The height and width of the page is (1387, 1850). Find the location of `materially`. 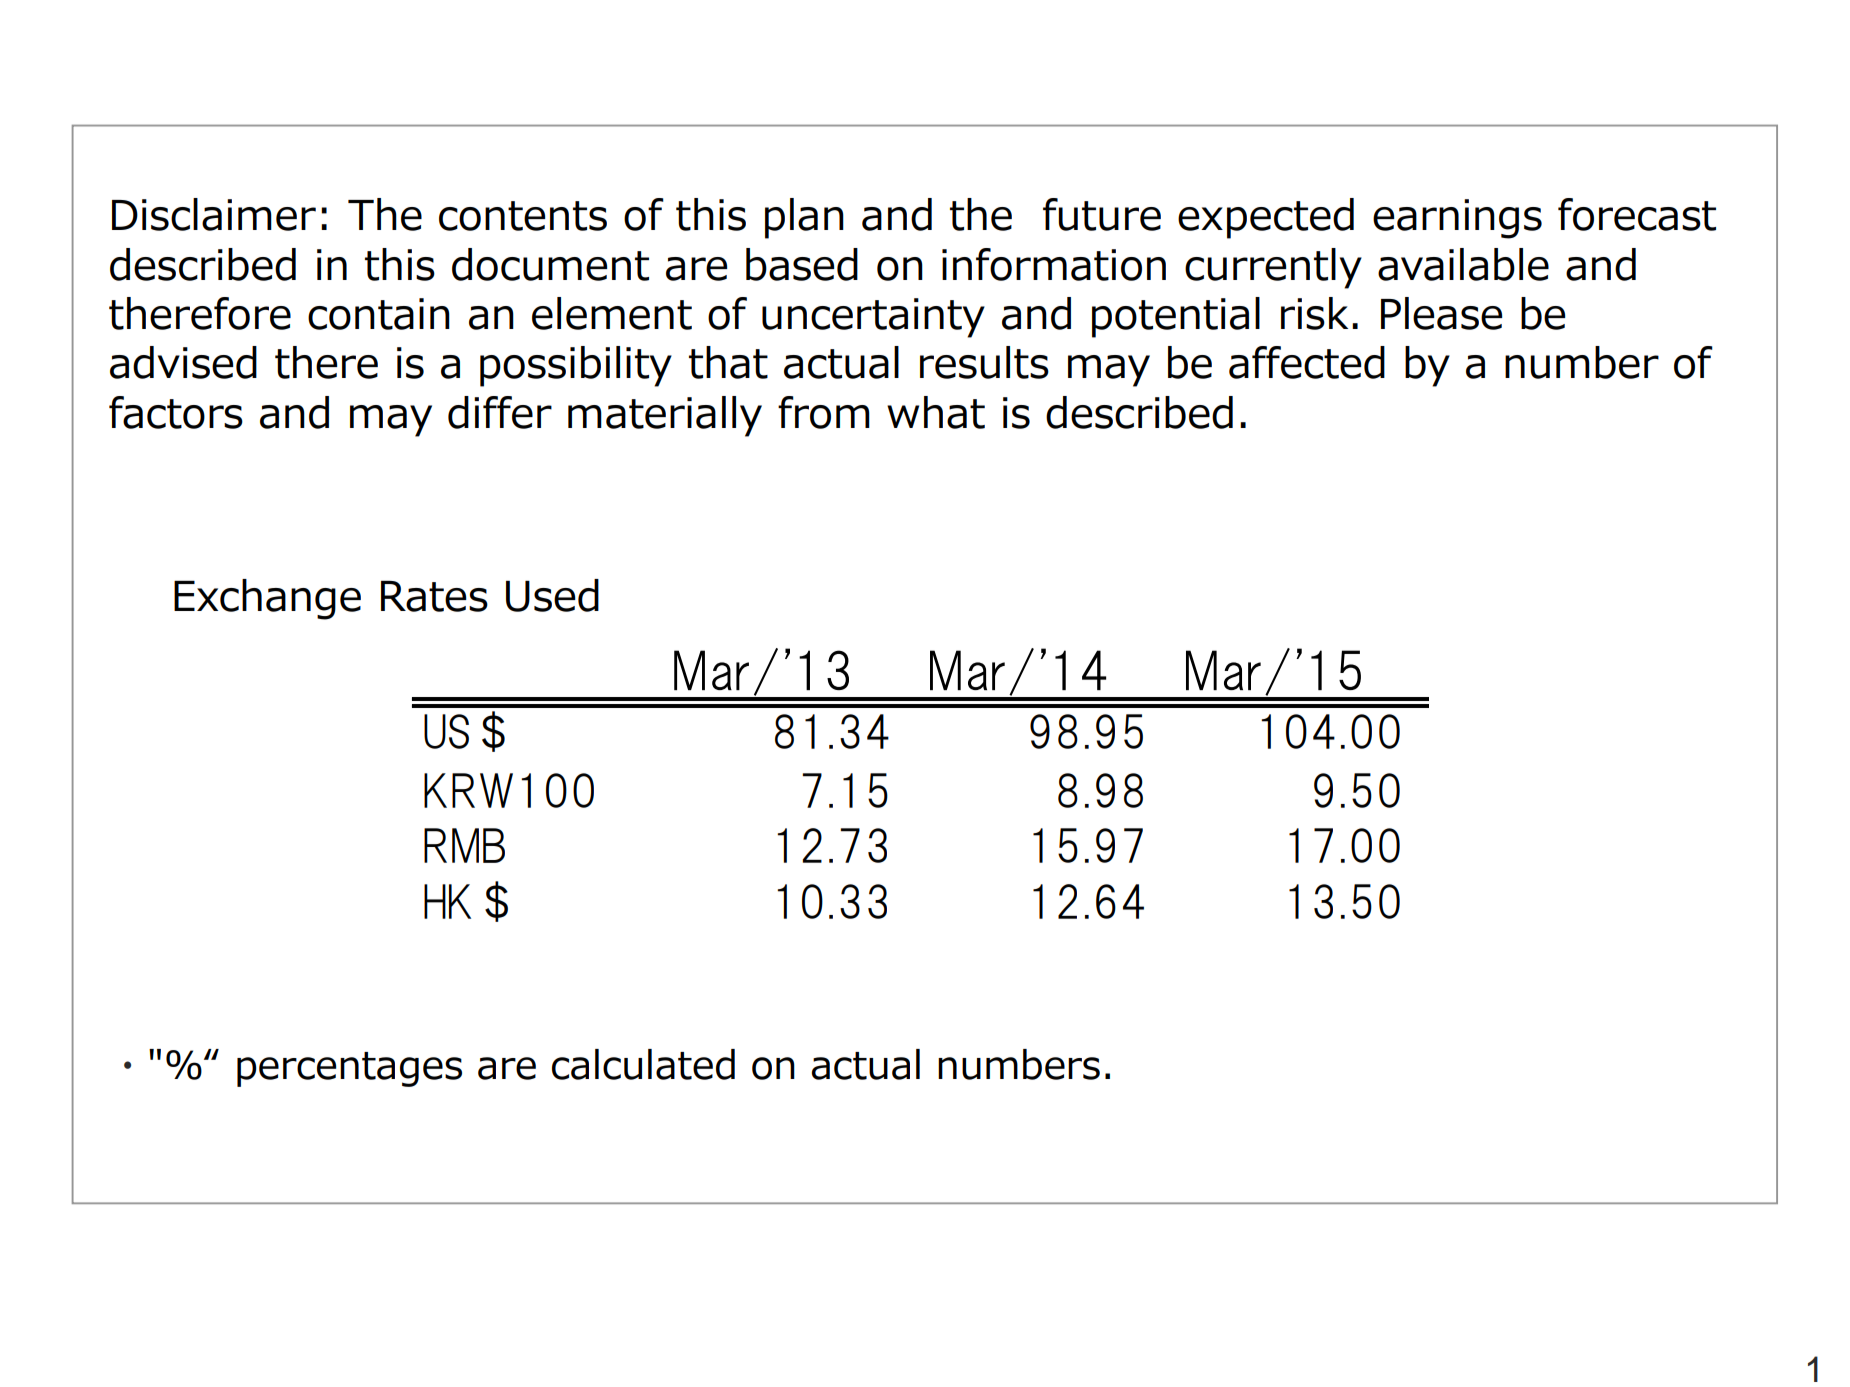

materially is located at coordinates (665, 416).
